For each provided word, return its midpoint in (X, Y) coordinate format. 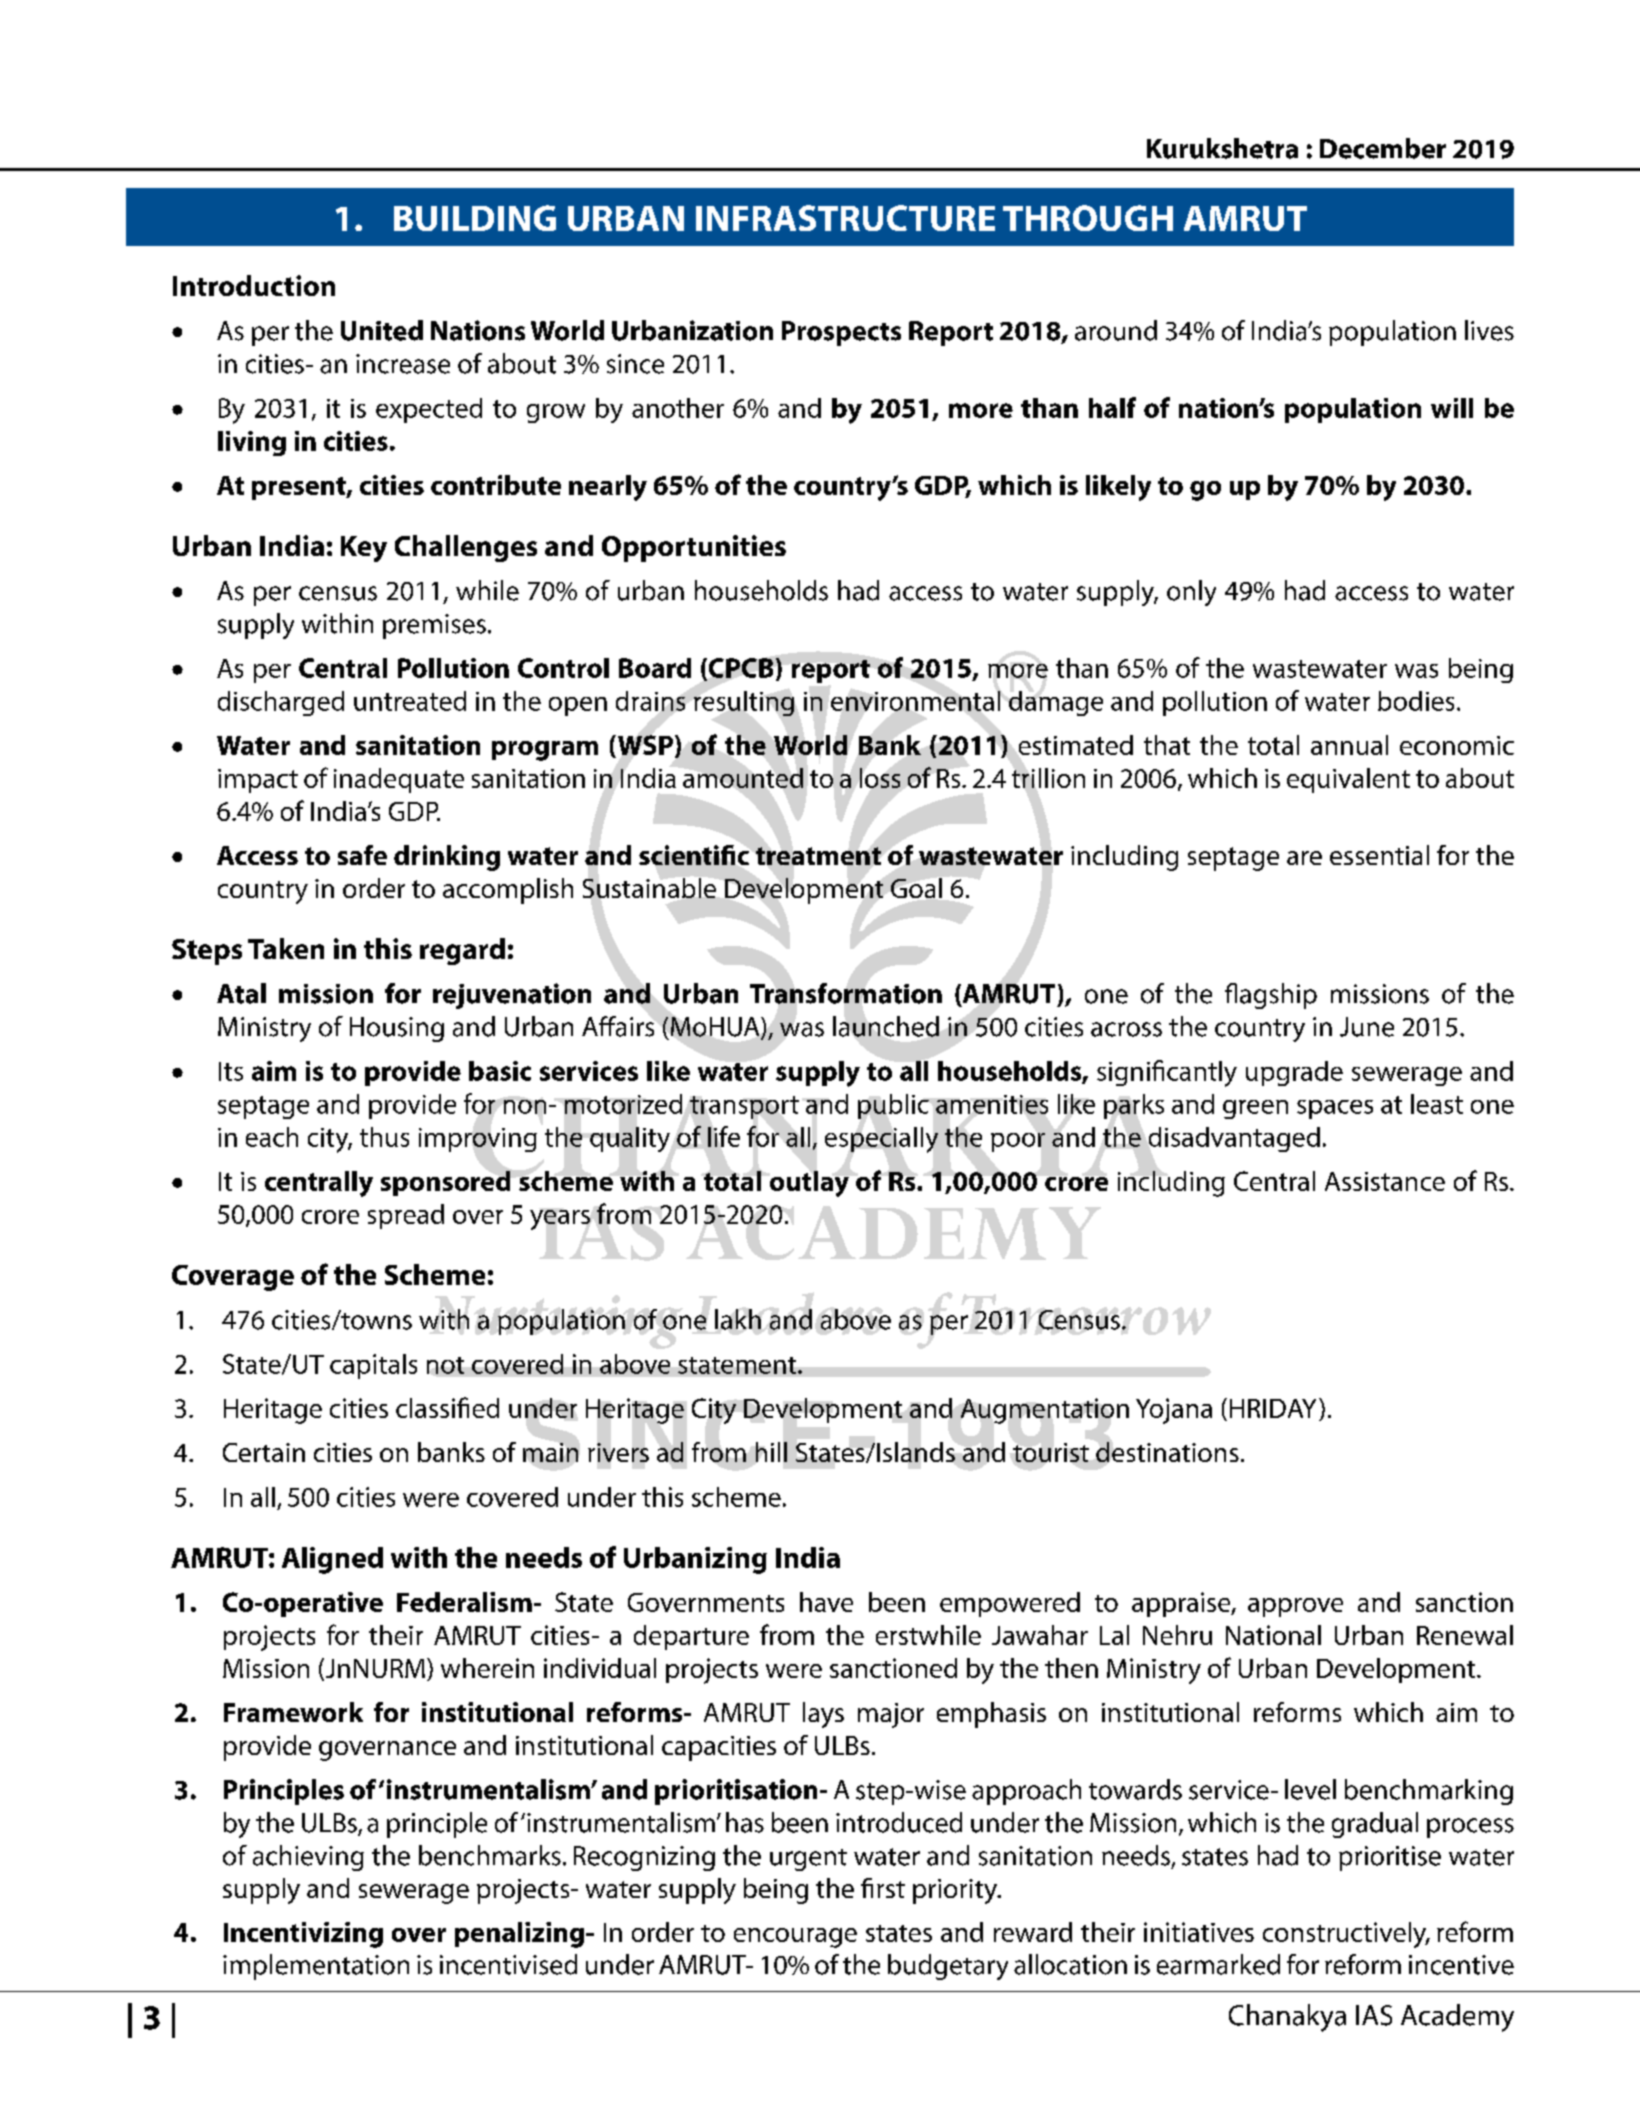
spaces (1335, 1109)
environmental (915, 701)
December (1383, 148)
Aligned (332, 1560)
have (826, 1602)
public (893, 1106)
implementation (316, 1967)
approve (1295, 1607)
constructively (1346, 1935)
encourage (795, 1938)
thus (384, 1137)
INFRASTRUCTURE (845, 218)
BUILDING (475, 218)
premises (434, 626)
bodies (1416, 701)
